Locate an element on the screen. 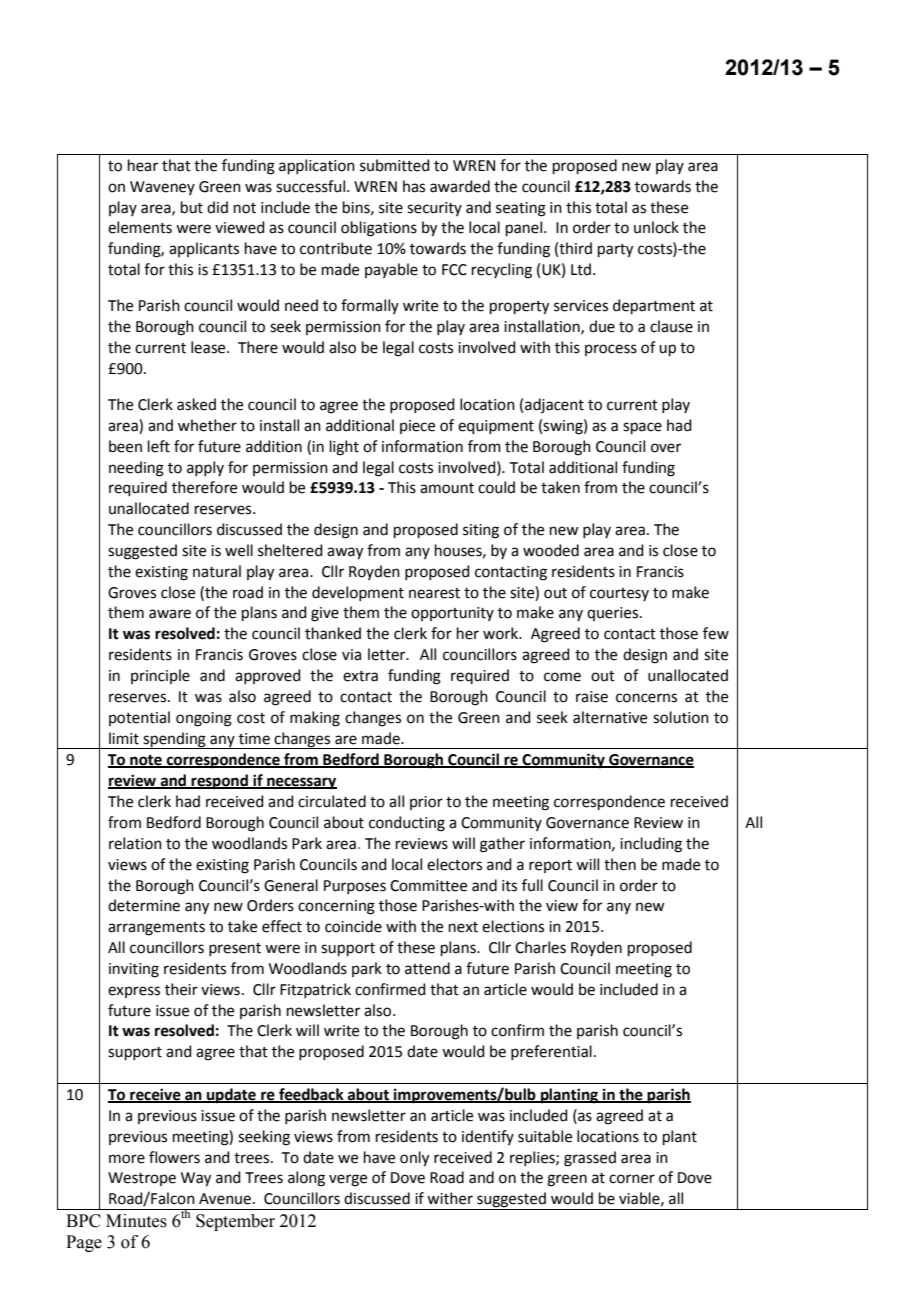 The image size is (924, 1308). concerns is located at coordinates (646, 698).
